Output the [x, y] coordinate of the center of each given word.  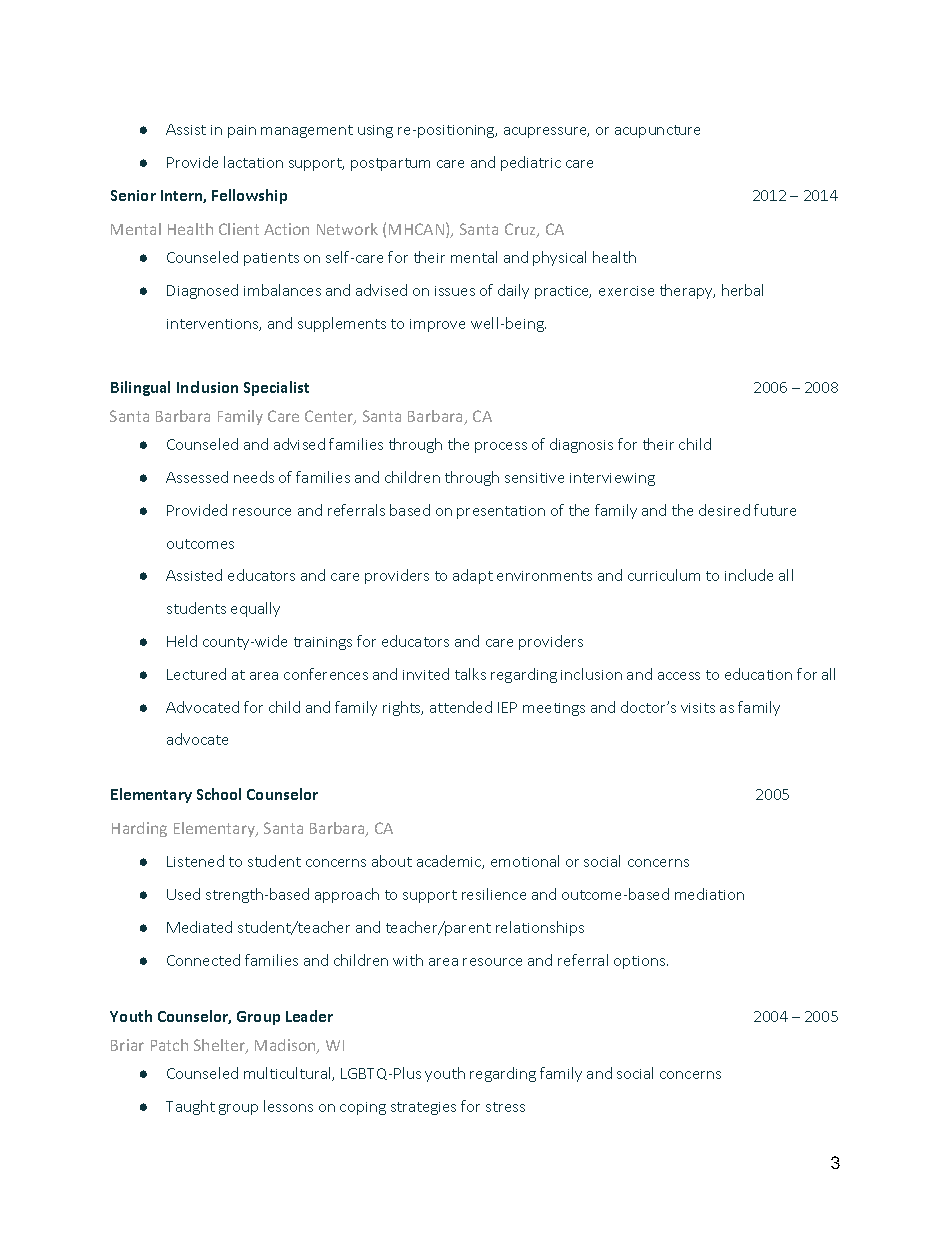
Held [182, 641]
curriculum [664, 575]
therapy [687, 291]
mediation [709, 894]
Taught [190, 1107]
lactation [253, 162]
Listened [195, 861]
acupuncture [657, 131]
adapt [473, 576]
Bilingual [140, 388]
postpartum [390, 164]
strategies [423, 1108]
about [392, 861]
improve [437, 325]
